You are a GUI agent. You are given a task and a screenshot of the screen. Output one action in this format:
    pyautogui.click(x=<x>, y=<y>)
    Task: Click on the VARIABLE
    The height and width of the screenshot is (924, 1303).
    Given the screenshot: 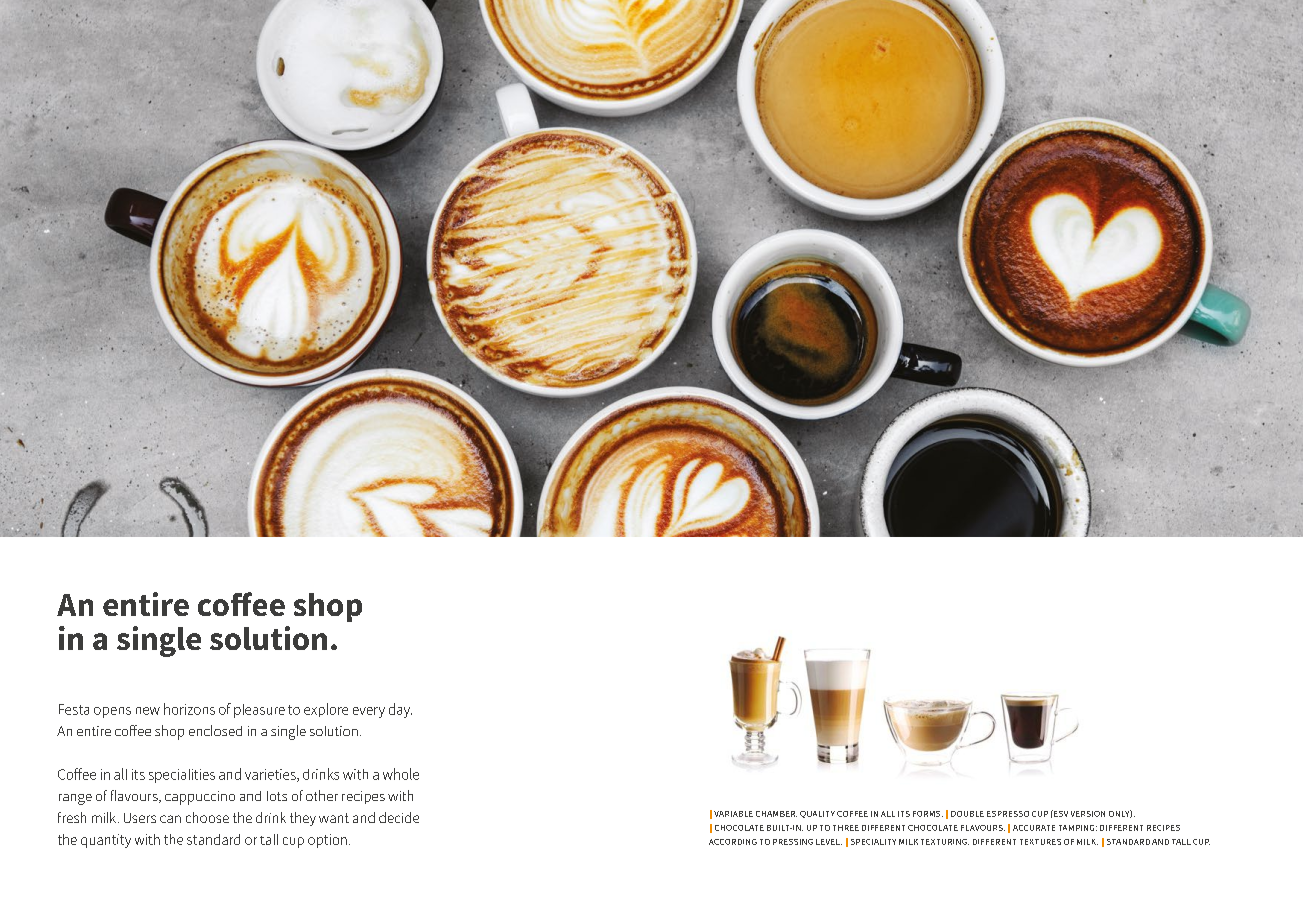 What is the action you would take?
    pyautogui.click(x=733, y=814)
